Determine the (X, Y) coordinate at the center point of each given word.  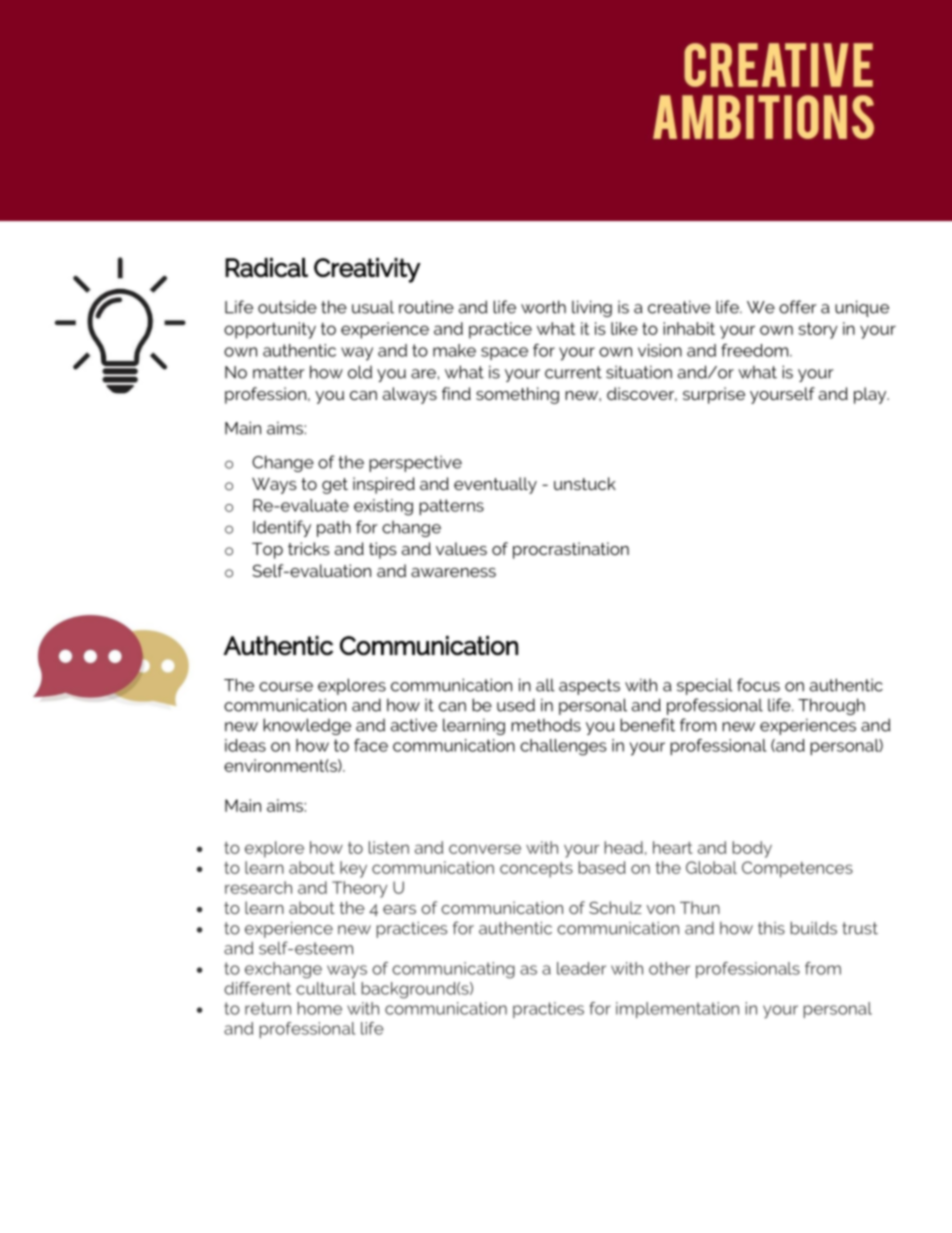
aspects (589, 687)
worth (543, 307)
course (286, 687)
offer (797, 307)
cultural (326, 988)
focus (758, 685)
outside (287, 307)
